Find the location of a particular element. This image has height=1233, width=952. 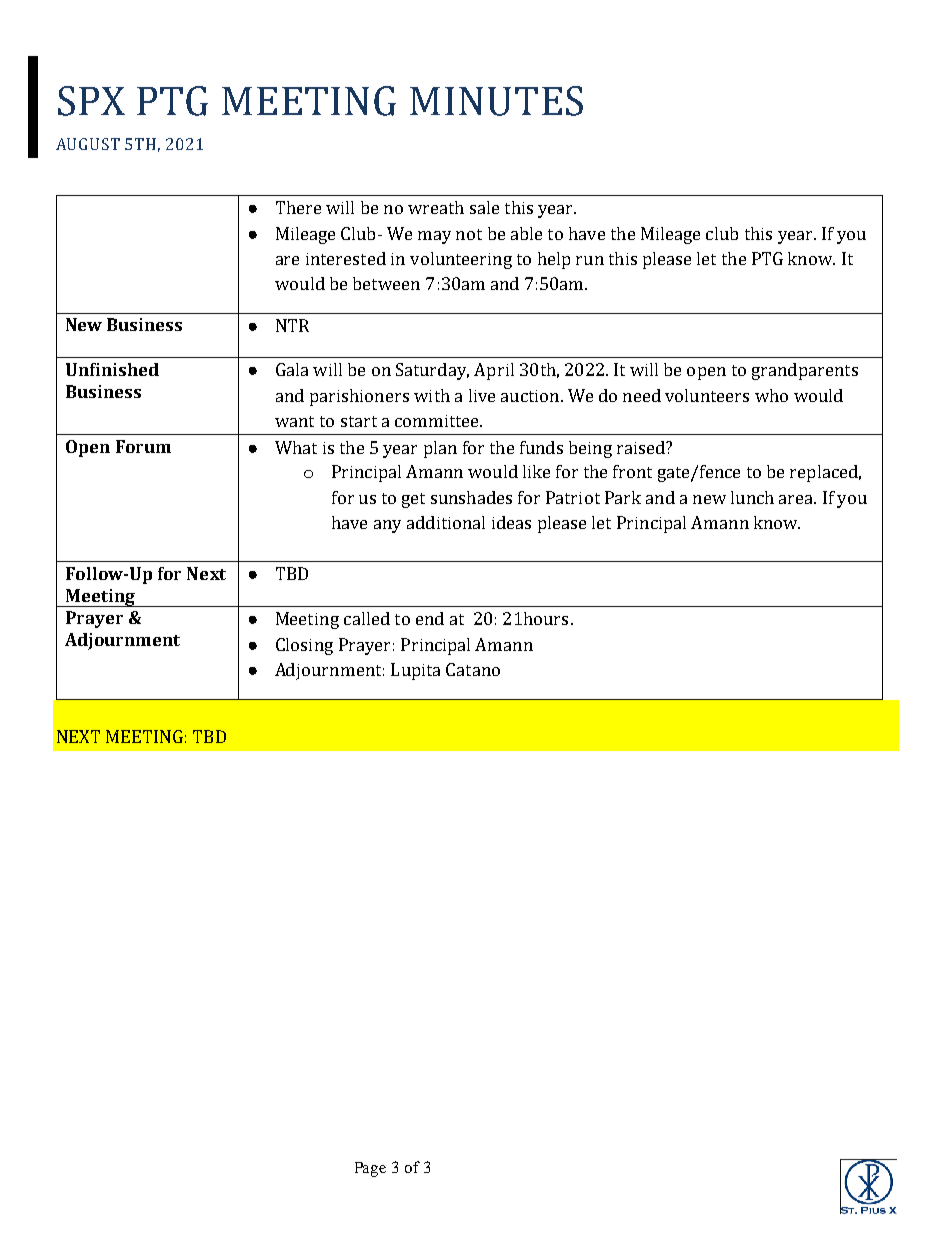

called is located at coordinates (367, 618).
